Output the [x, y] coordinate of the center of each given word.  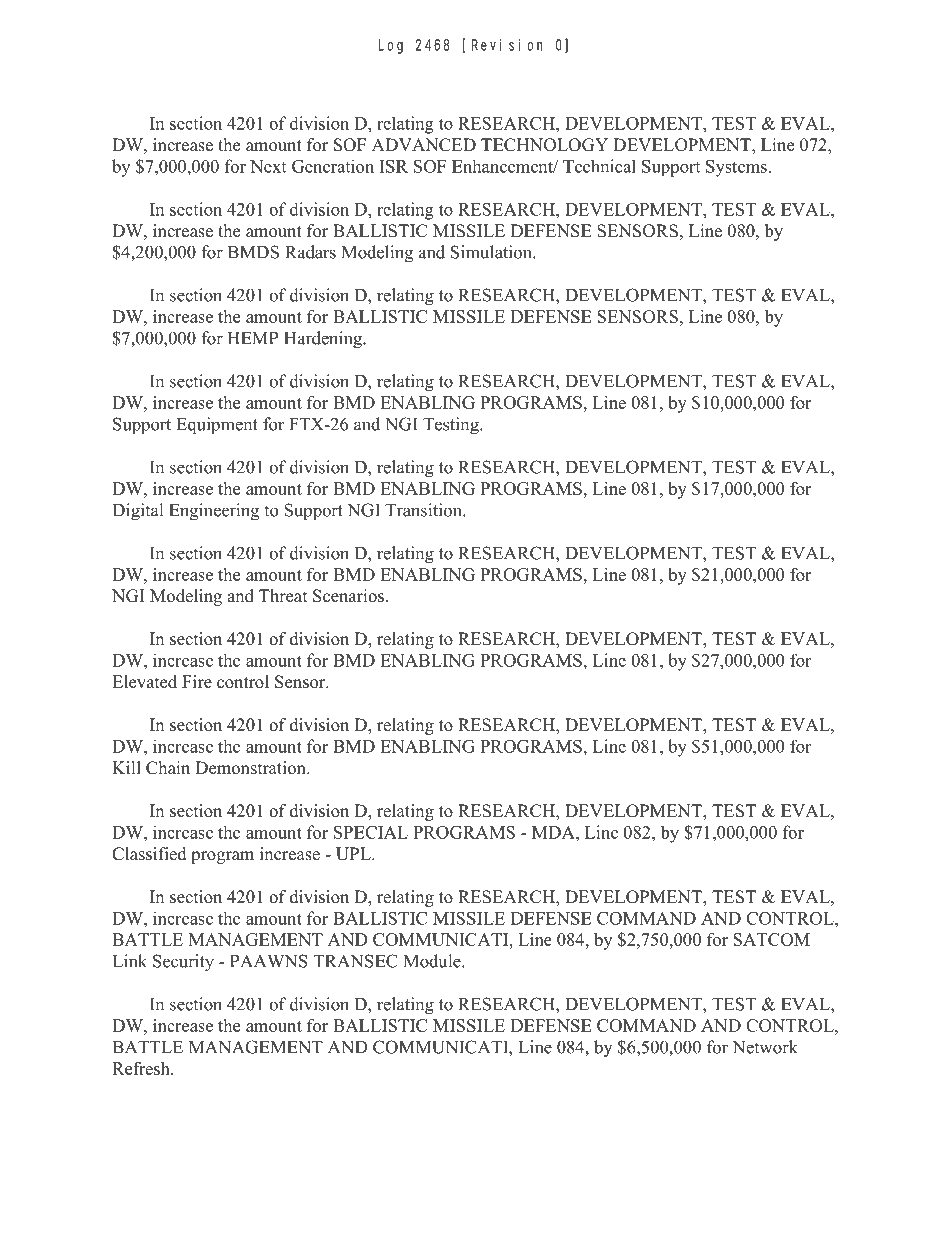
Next [268, 166]
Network [765, 1047]
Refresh [142, 1068]
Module [433, 961]
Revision [507, 45]
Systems [736, 168]
